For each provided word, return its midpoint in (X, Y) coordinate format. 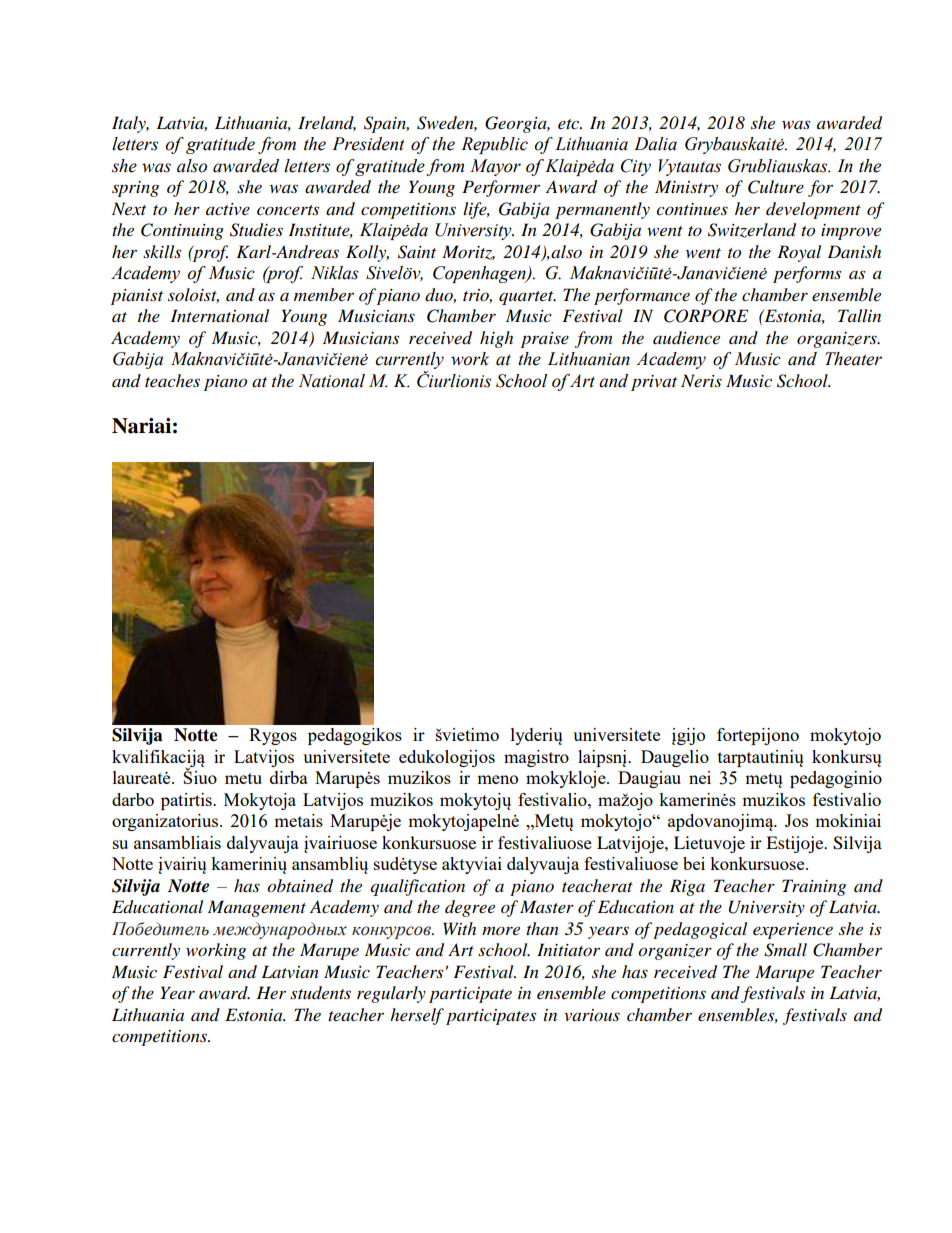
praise (545, 340)
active (228, 209)
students (320, 993)
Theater (853, 359)
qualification (417, 887)
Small (785, 950)
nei (700, 777)
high (496, 339)
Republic (494, 145)
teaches (172, 380)
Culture (776, 187)
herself (417, 1016)
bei (694, 863)
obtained (300, 886)
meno (497, 779)
